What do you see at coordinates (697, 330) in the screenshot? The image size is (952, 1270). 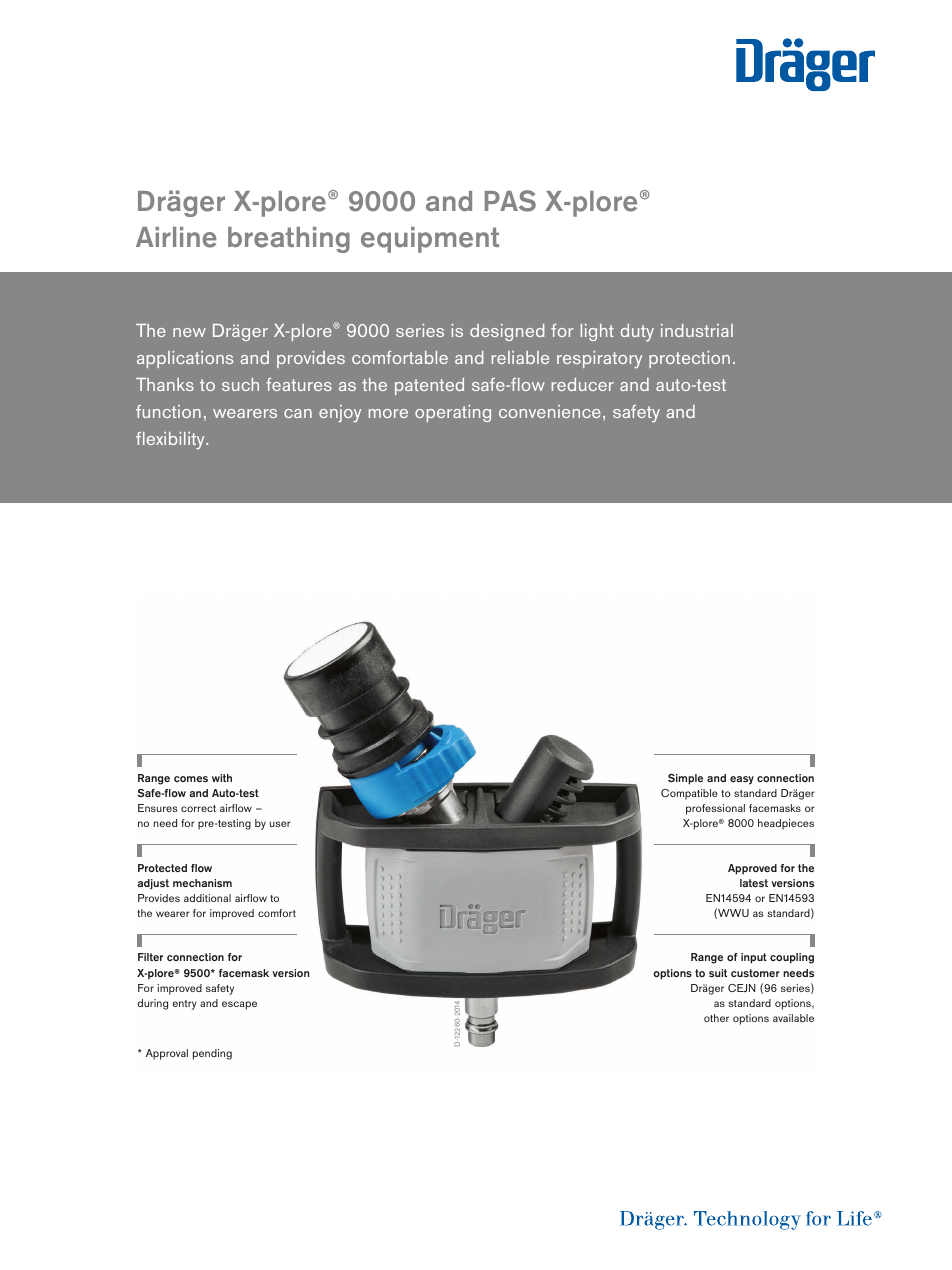 I see `industrial` at bounding box center [697, 330].
